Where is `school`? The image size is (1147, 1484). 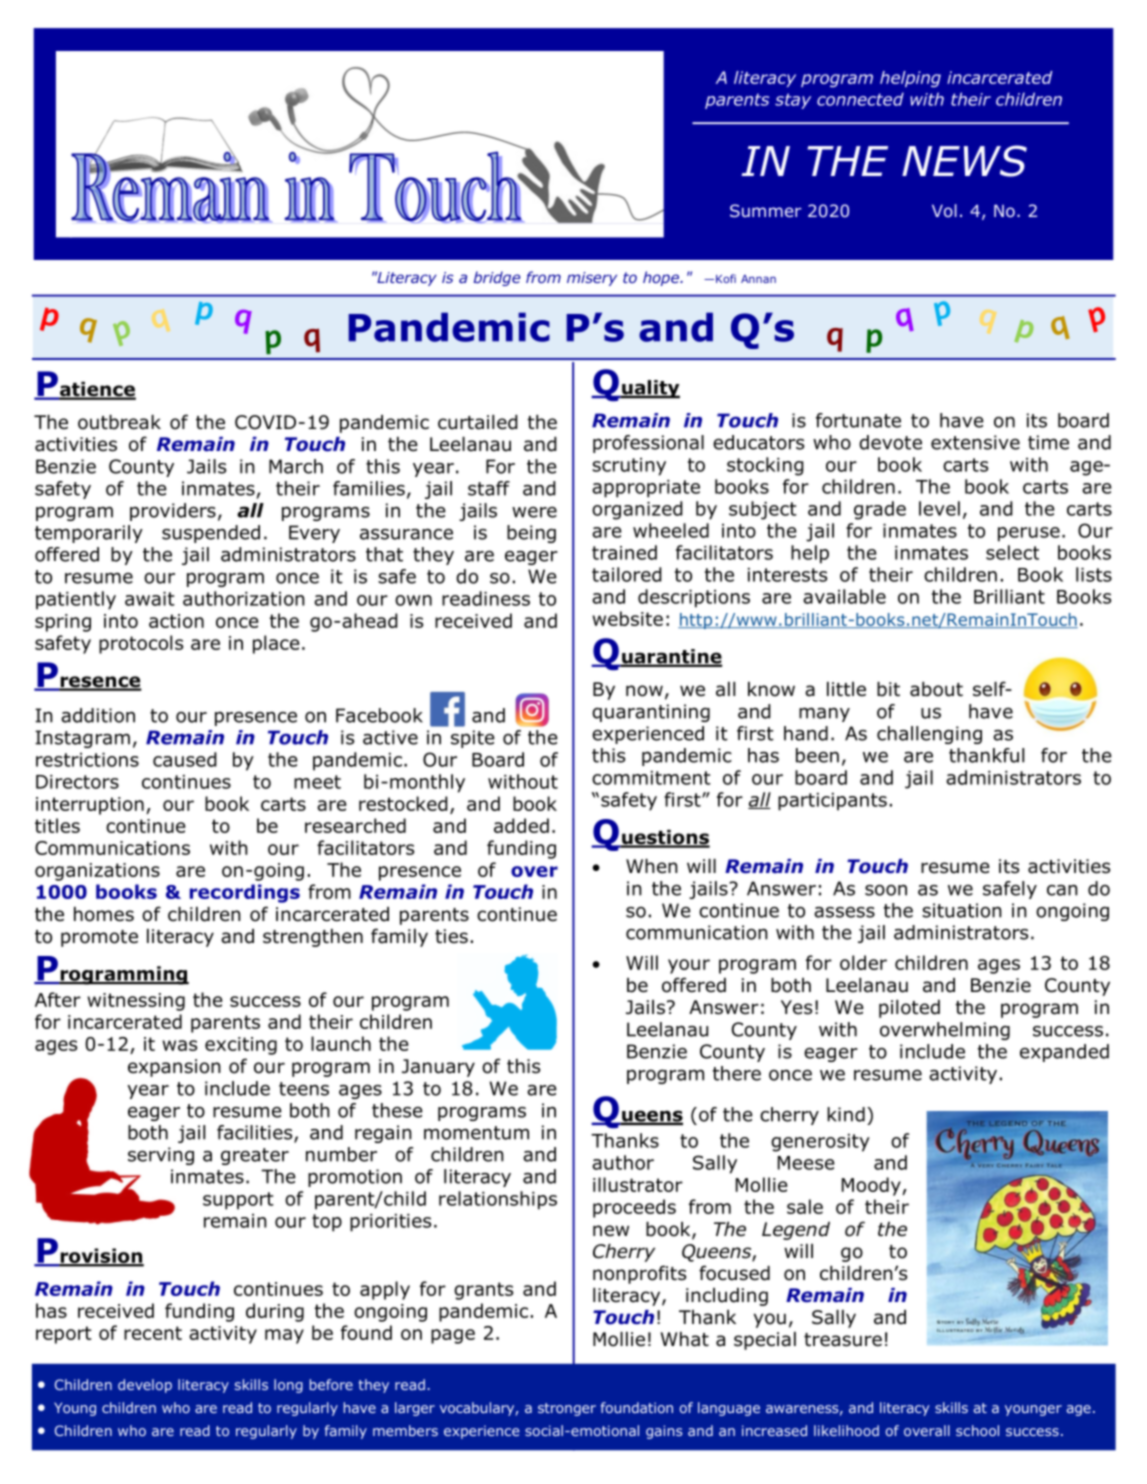
school is located at coordinates (977, 1430).
